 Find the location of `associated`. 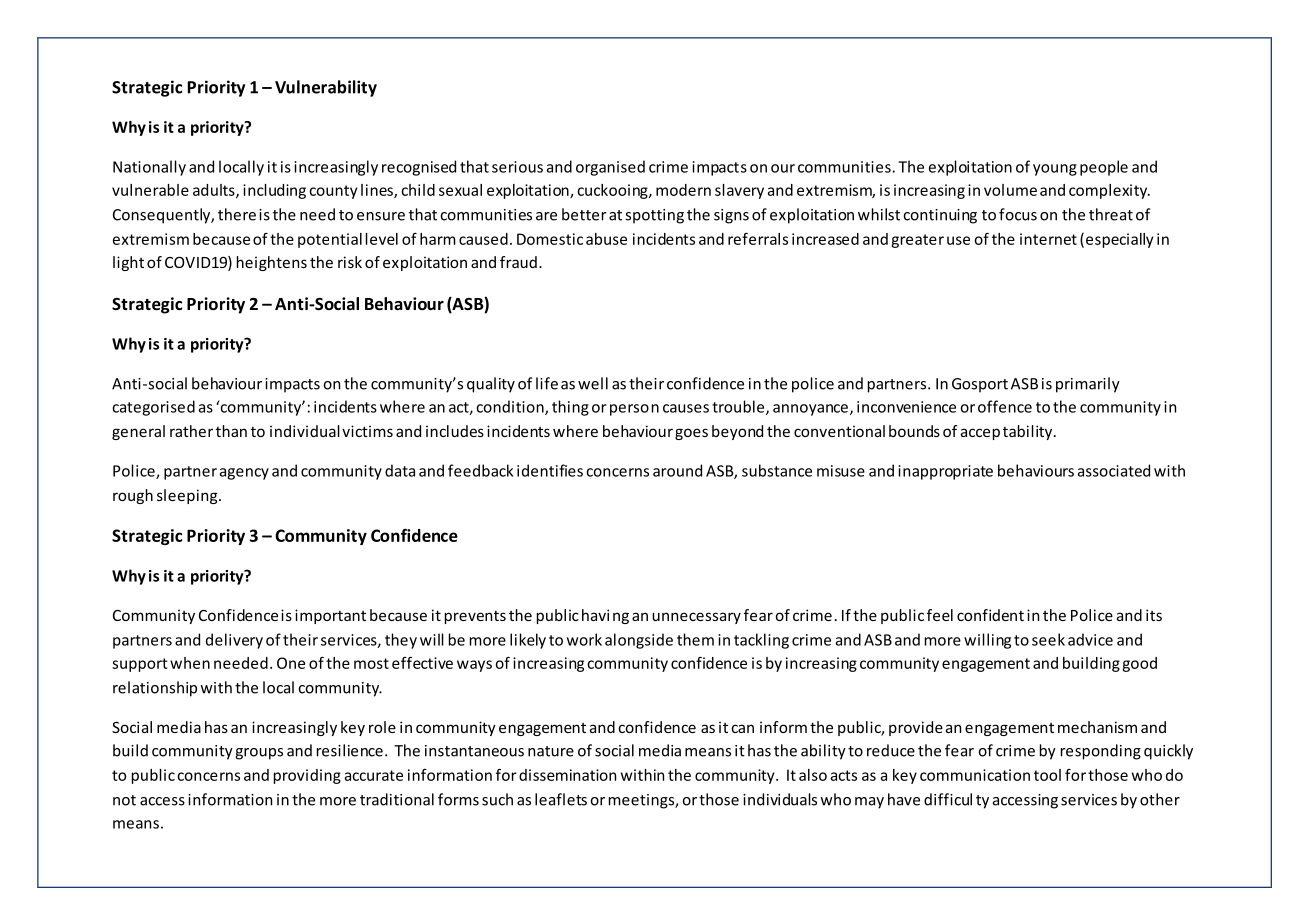

associated is located at coordinates (1114, 470).
